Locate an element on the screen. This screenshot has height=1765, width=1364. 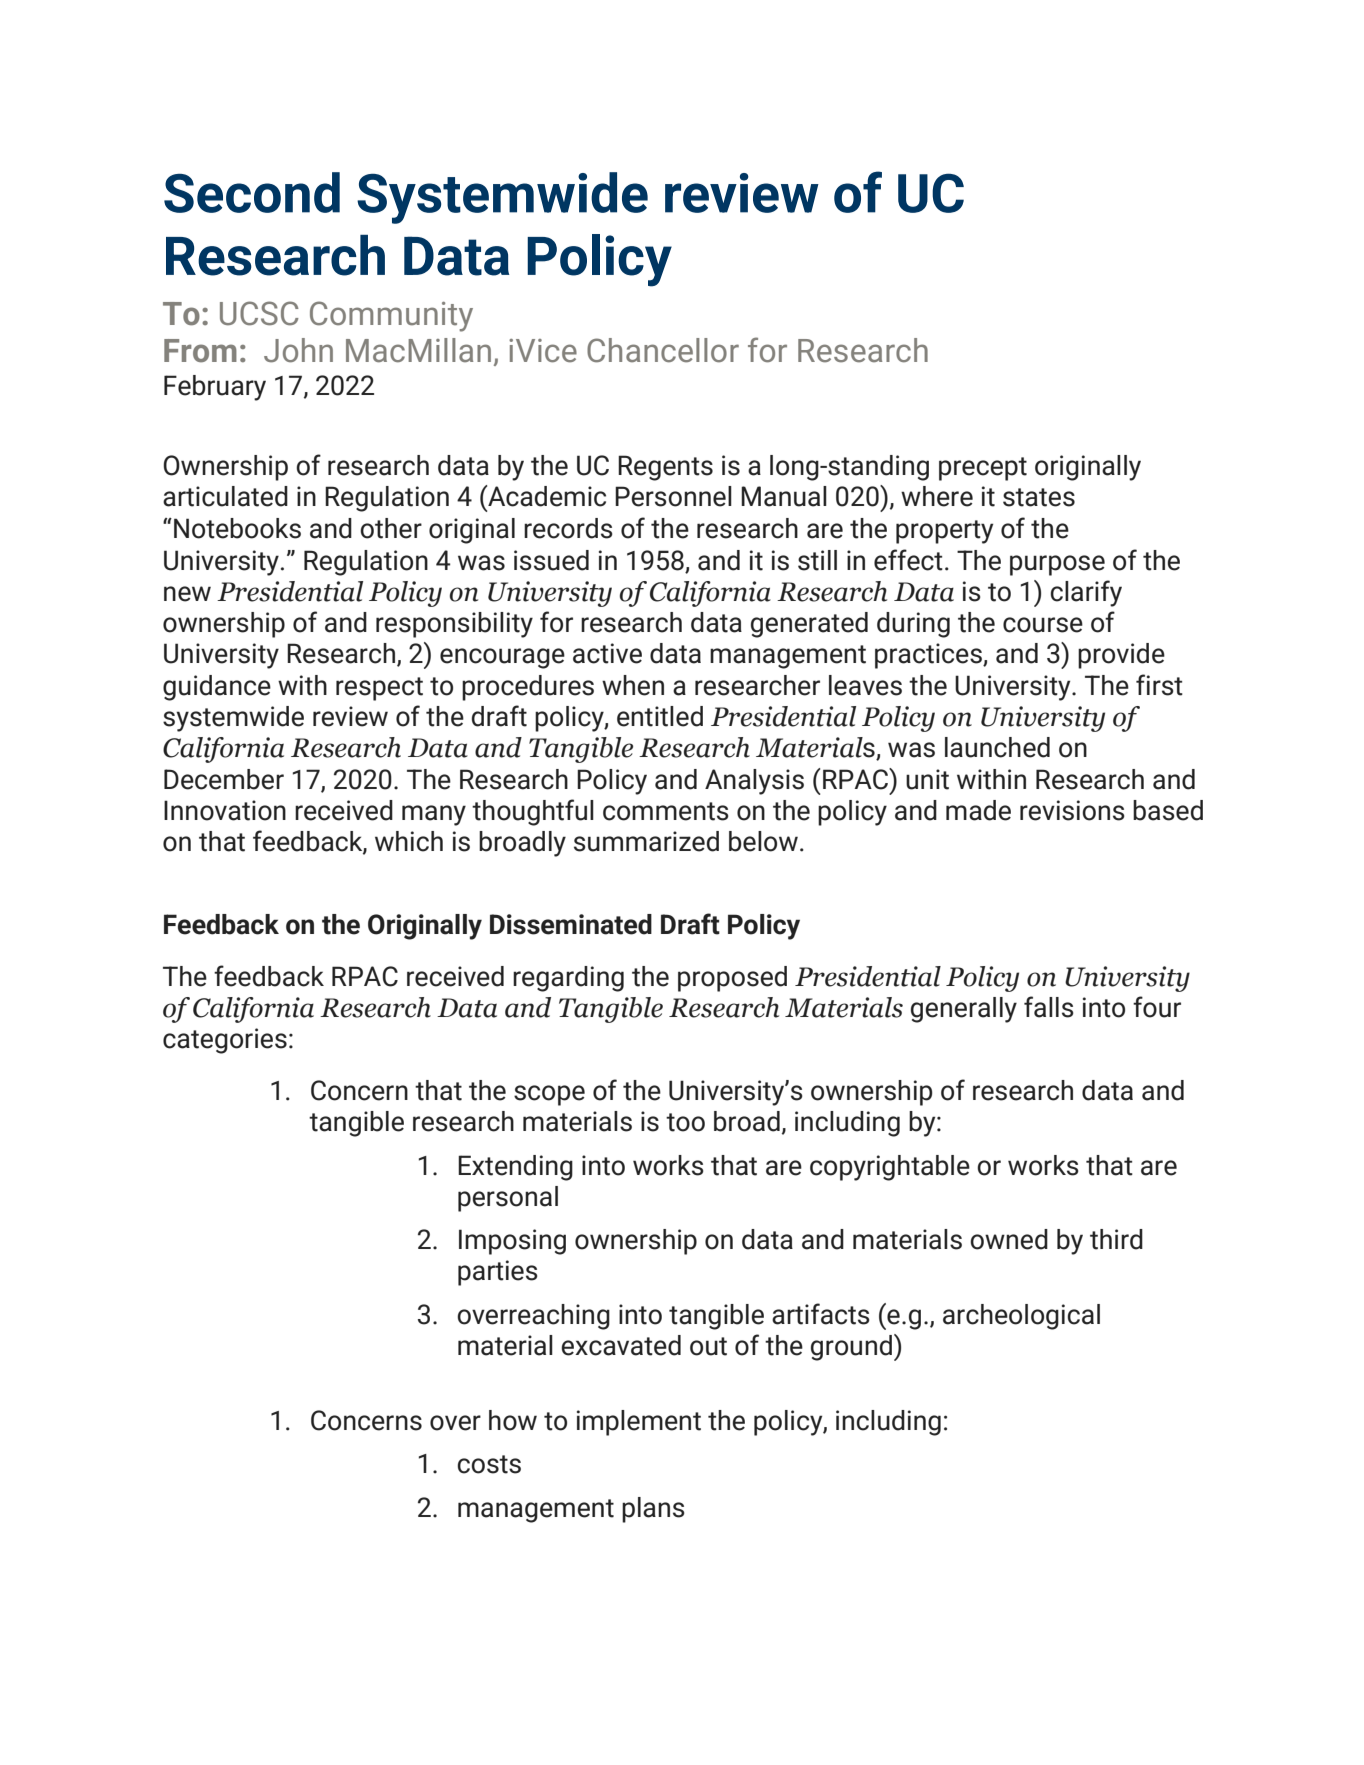
Regents is located at coordinates (665, 468).
